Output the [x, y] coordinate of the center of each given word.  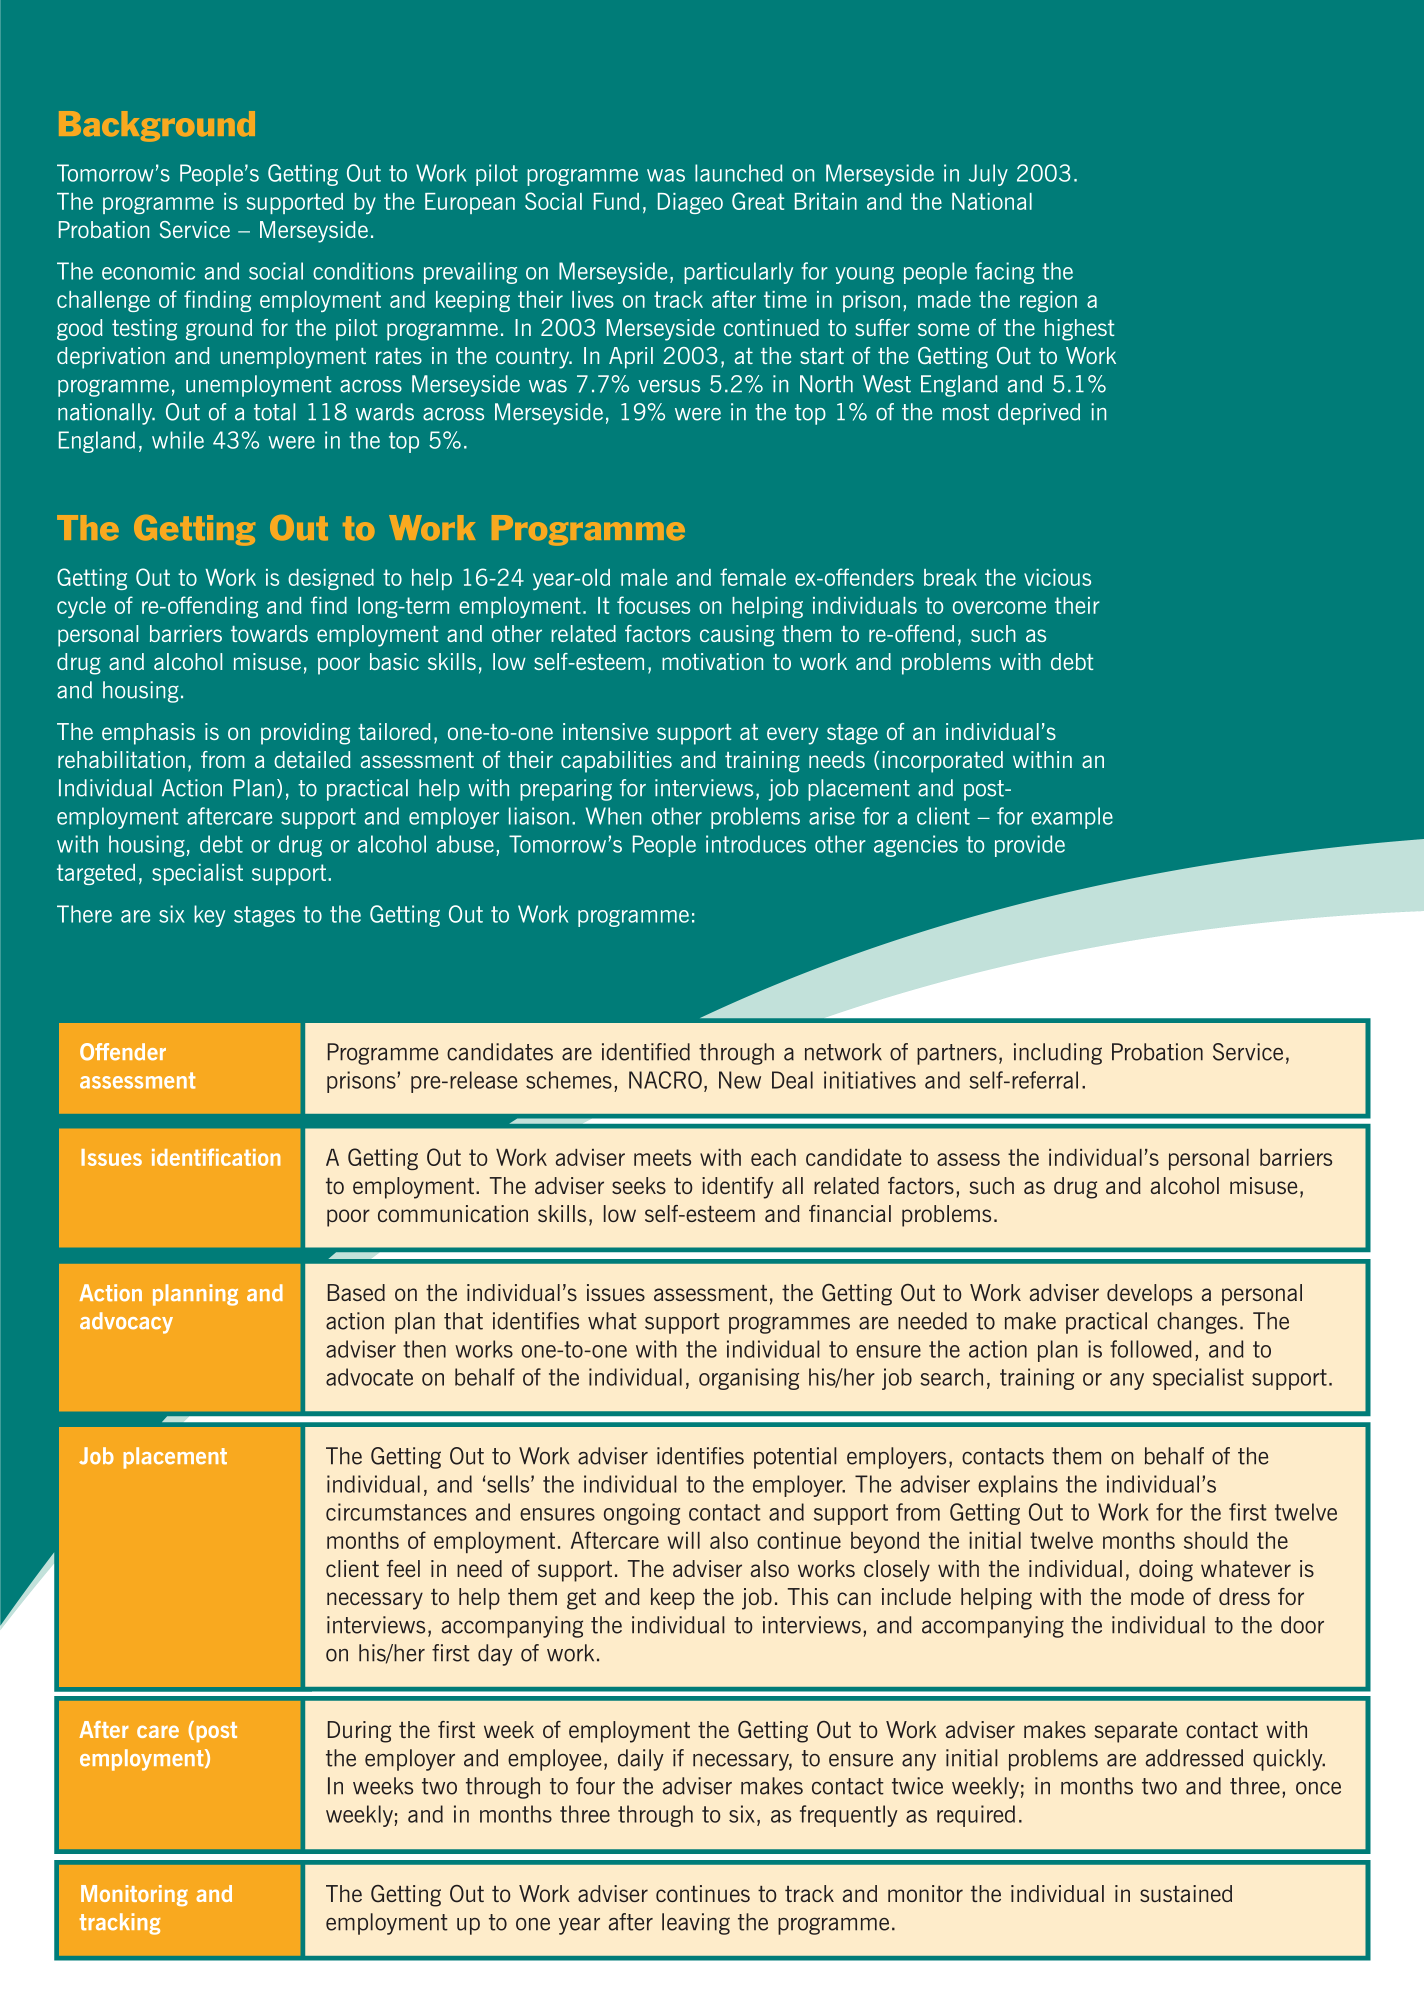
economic [148, 271]
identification [216, 1157]
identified [646, 1052]
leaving [696, 1924]
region [1048, 301]
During [359, 1732]
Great [758, 201]
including [1058, 1054]
